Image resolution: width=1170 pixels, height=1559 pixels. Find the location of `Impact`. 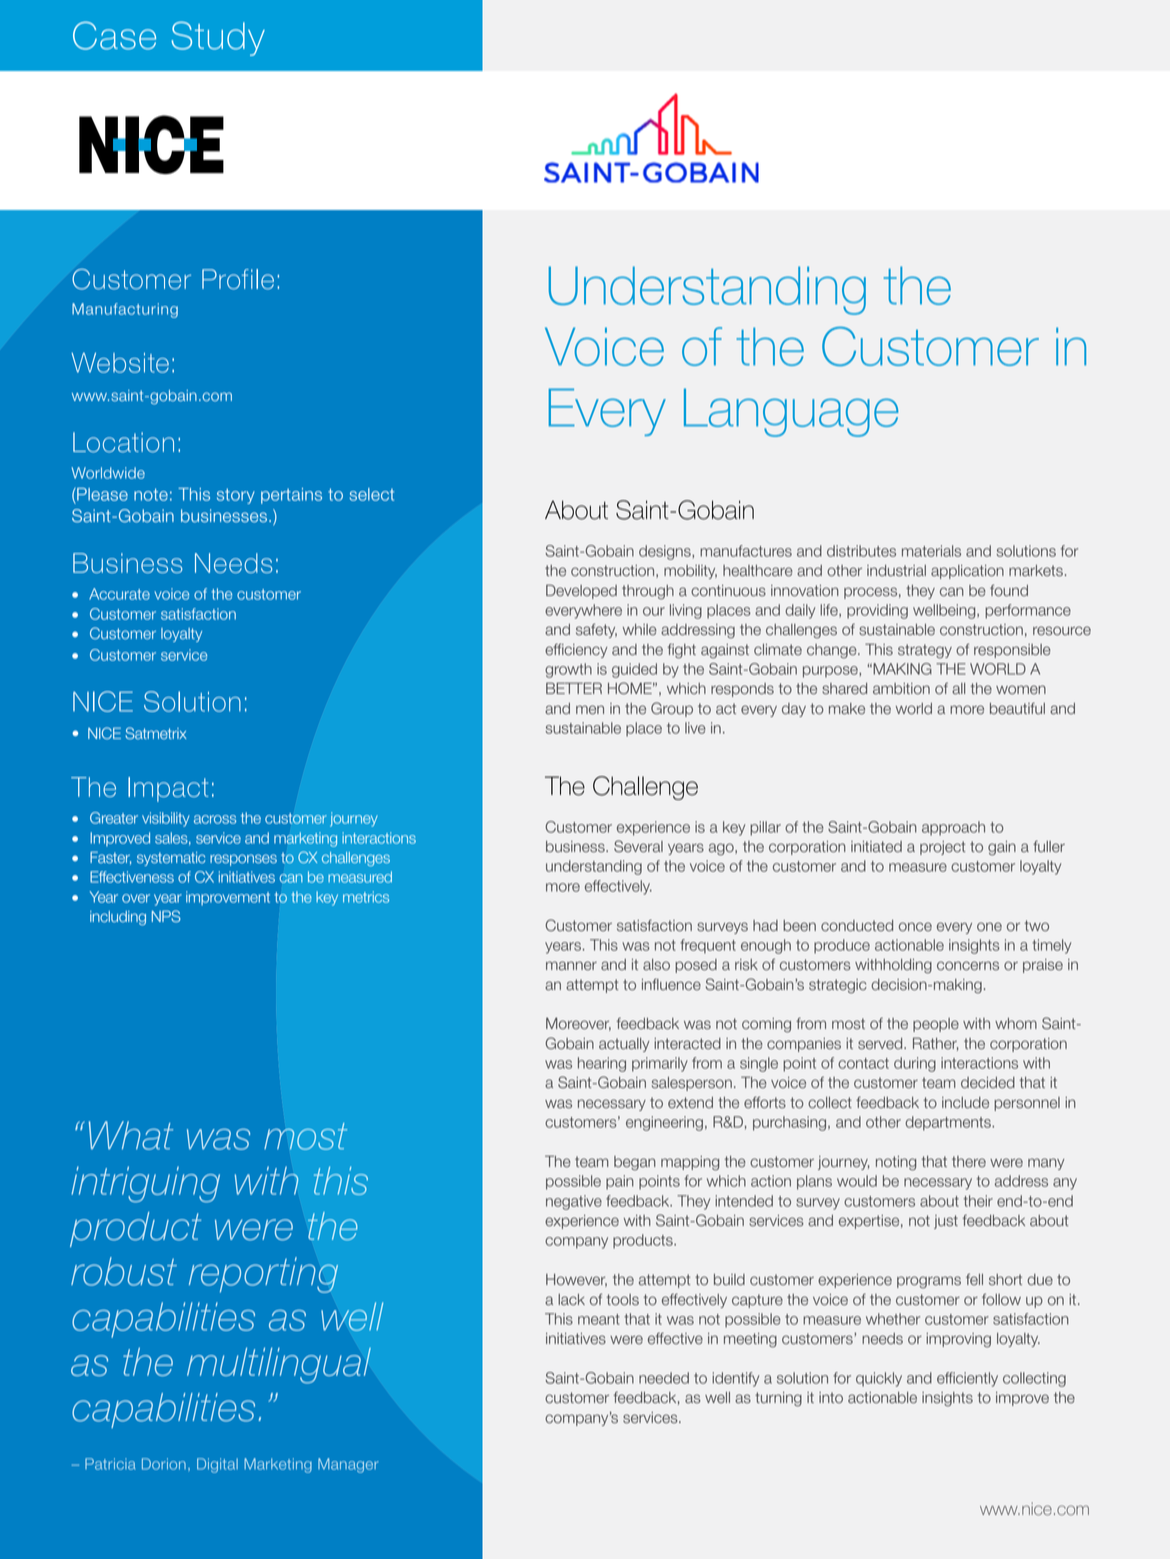

Impact is located at coordinates (168, 789).
